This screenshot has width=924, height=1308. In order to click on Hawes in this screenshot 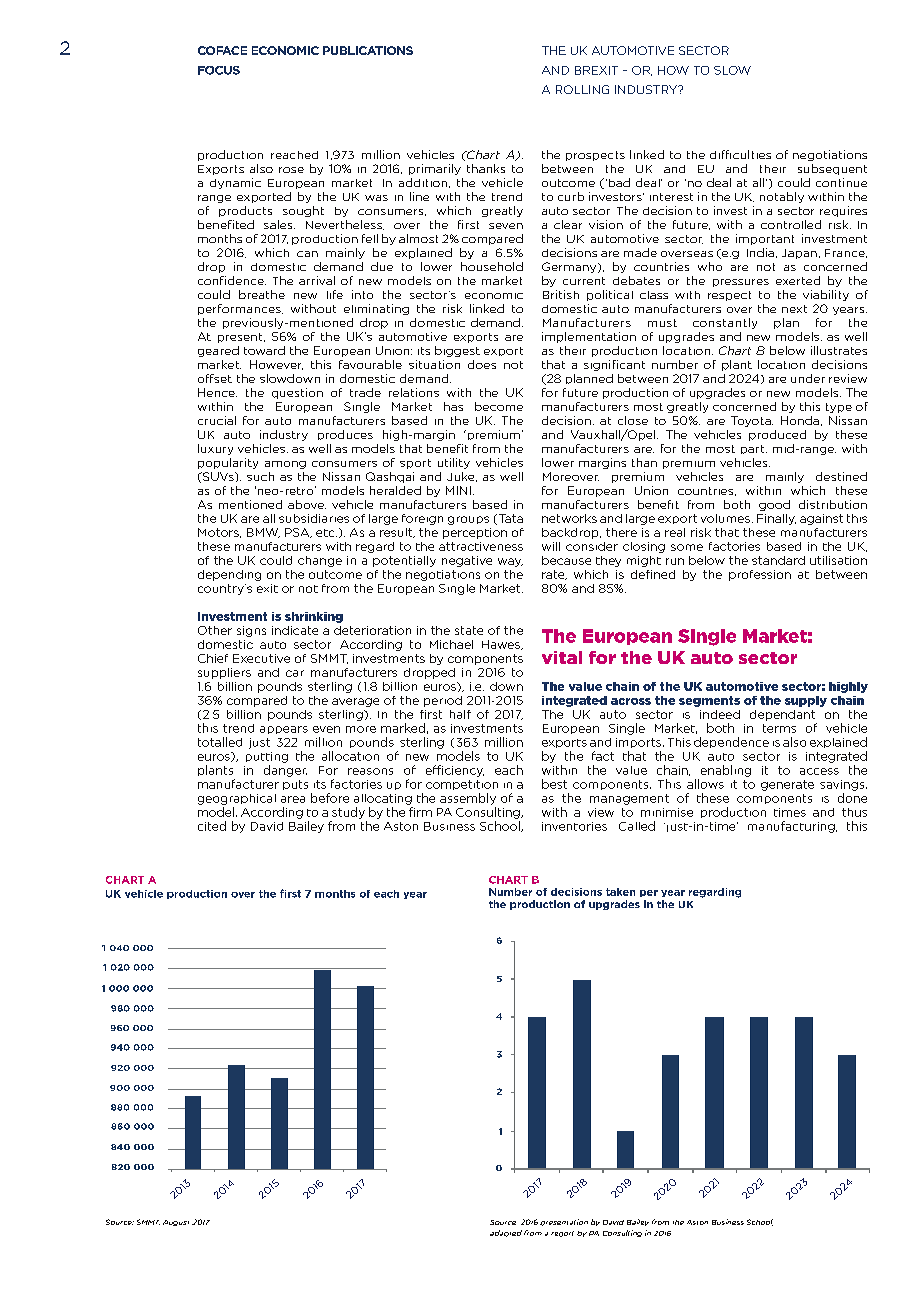, I will do `click(502, 645)`.
